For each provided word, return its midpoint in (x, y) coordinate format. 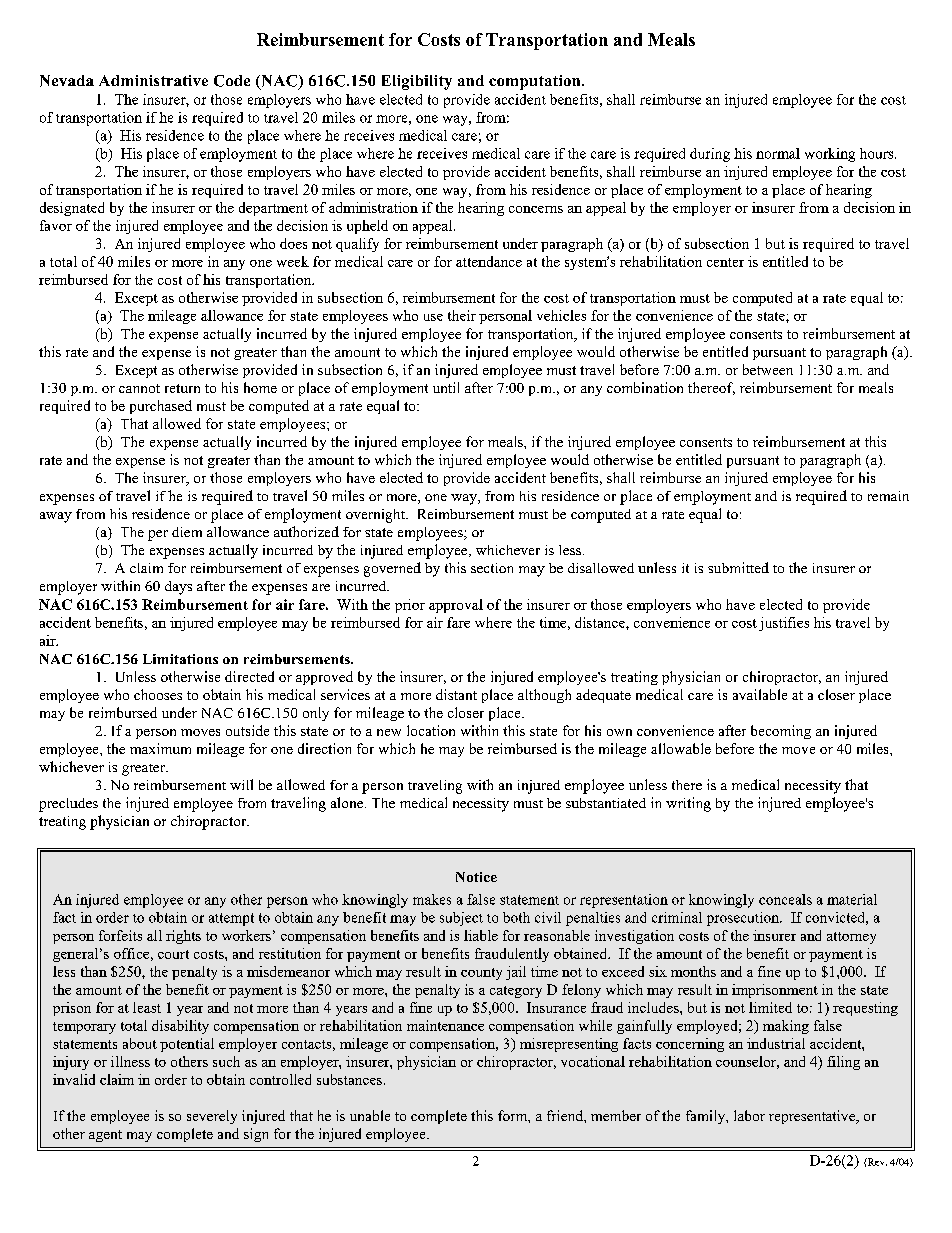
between (768, 369)
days (178, 588)
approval (456, 606)
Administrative (153, 80)
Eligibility (417, 82)
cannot (139, 388)
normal (778, 153)
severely (212, 1117)
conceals (785, 899)
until (446, 387)
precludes (68, 805)
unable (370, 1115)
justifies (784, 624)
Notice (476, 877)
